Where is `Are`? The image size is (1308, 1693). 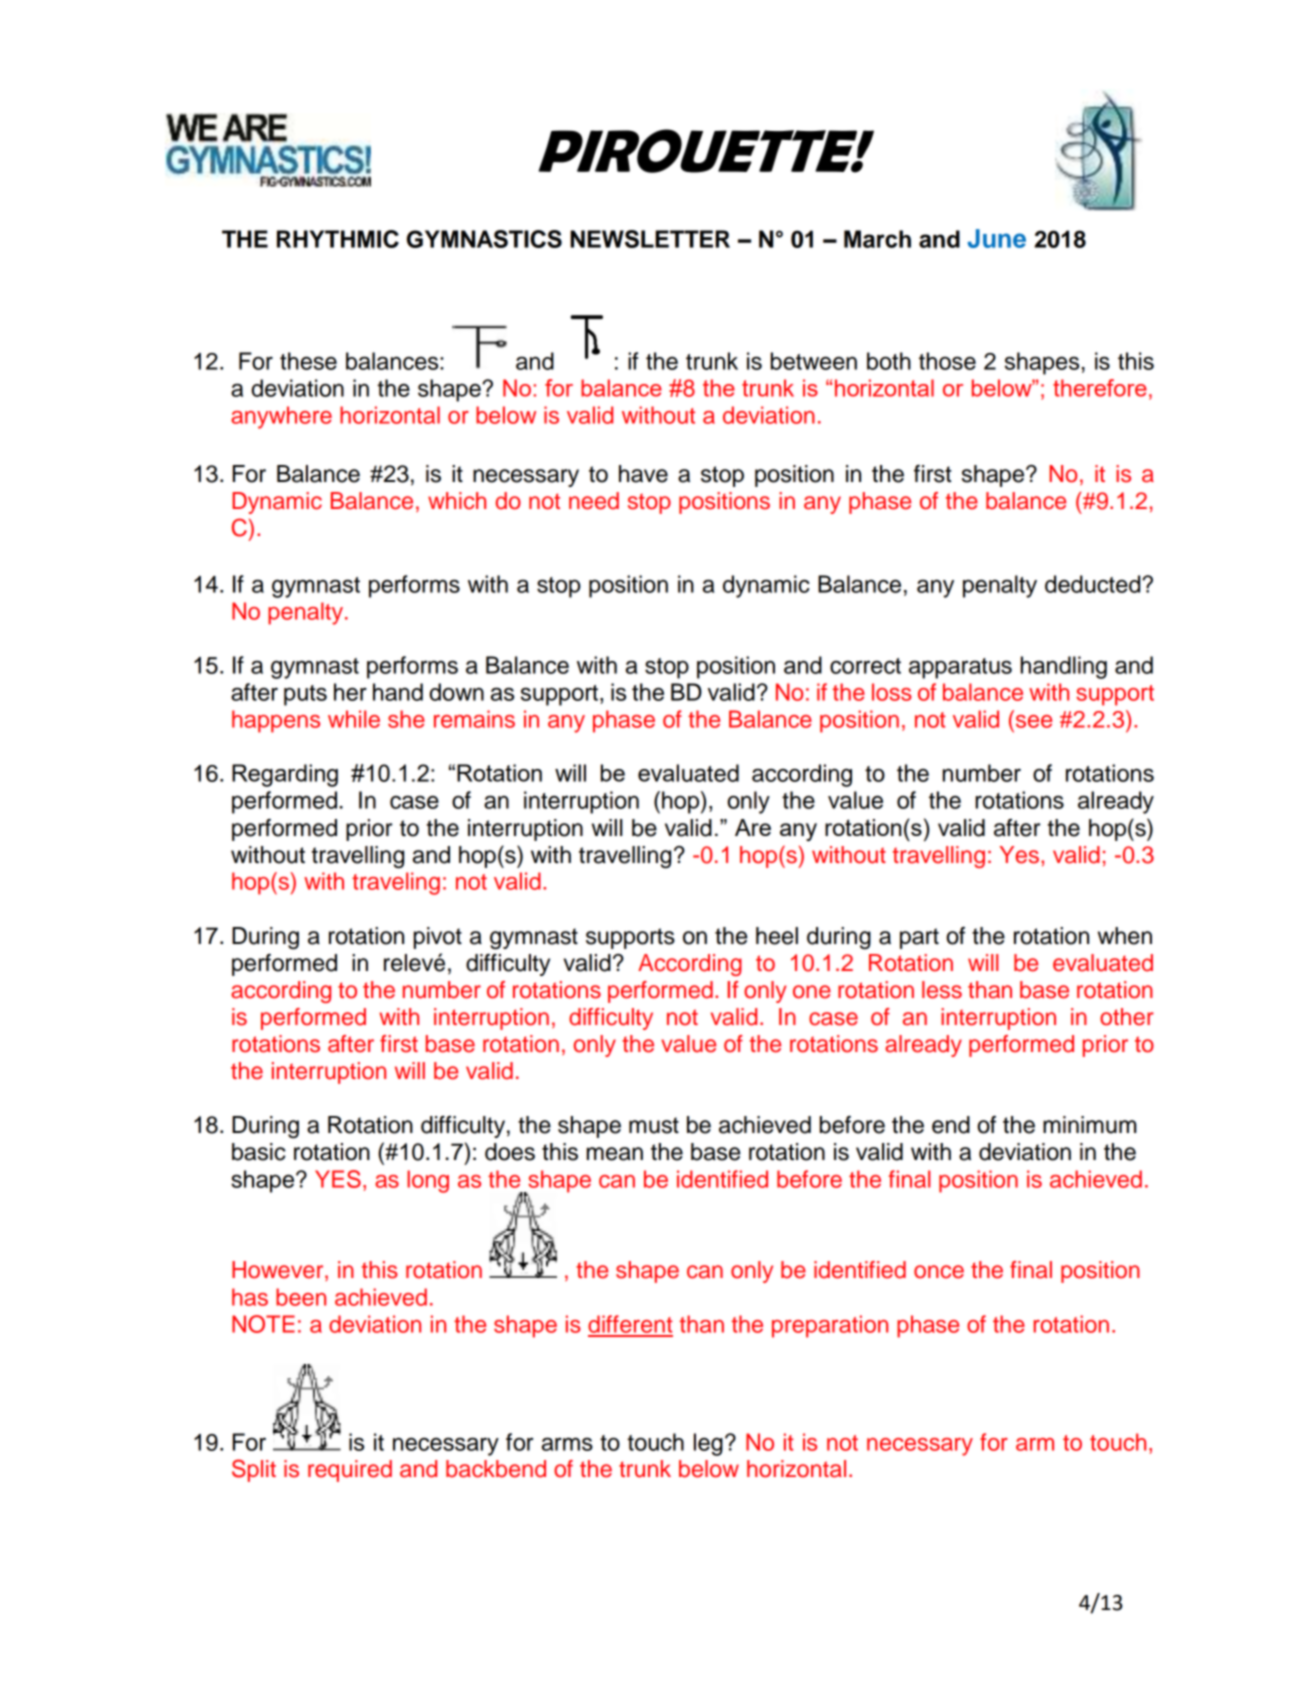 Are is located at coordinates (753, 827).
